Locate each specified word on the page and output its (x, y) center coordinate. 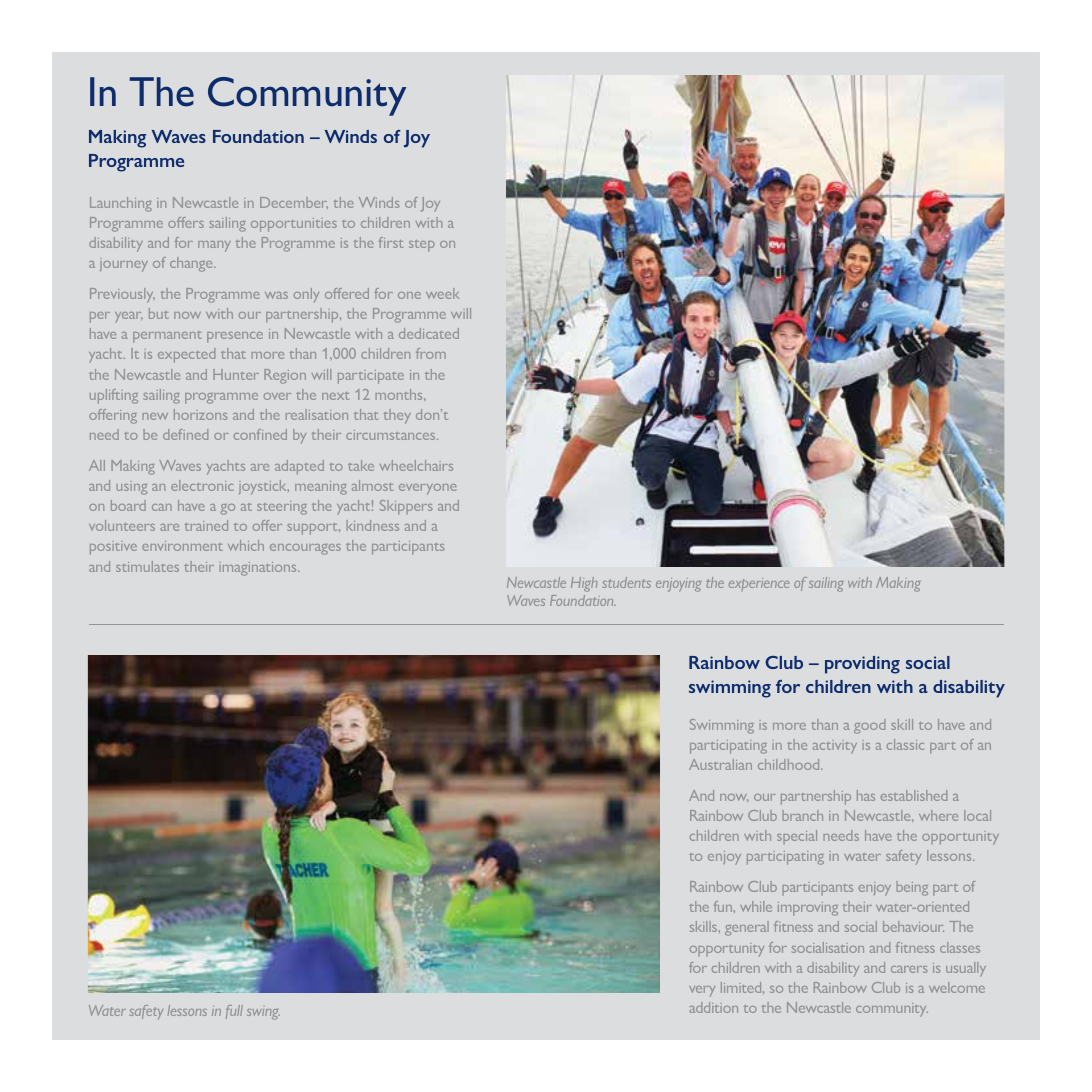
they (397, 416)
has (866, 795)
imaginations (259, 569)
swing (263, 1013)
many (214, 246)
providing (862, 665)
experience (759, 584)
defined (185, 434)
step (422, 246)
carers (909, 969)
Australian (720, 764)
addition (713, 1007)
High (584, 584)
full (234, 1012)
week (443, 293)
